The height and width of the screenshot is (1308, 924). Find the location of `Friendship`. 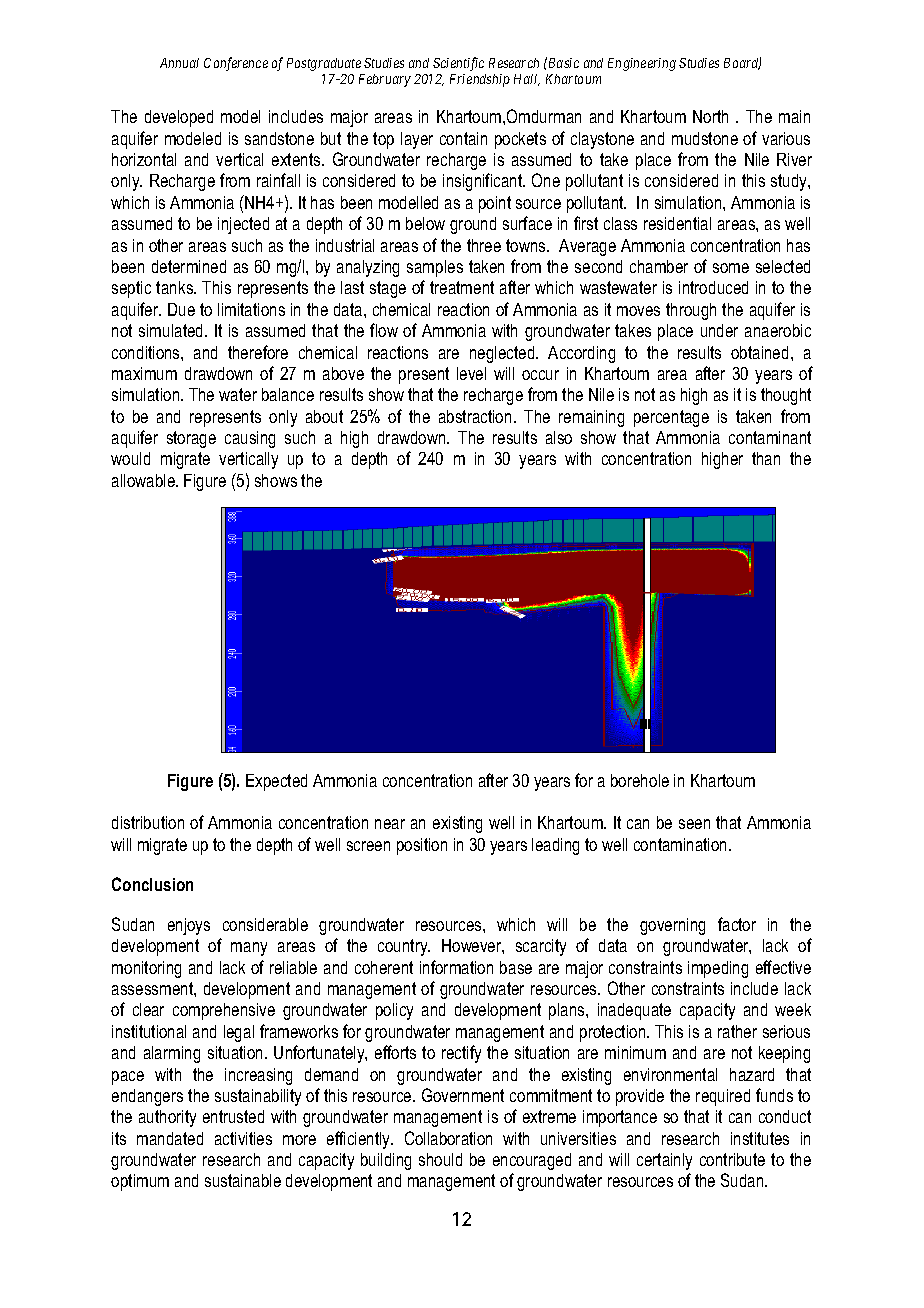

Friendship is located at coordinates (480, 80).
